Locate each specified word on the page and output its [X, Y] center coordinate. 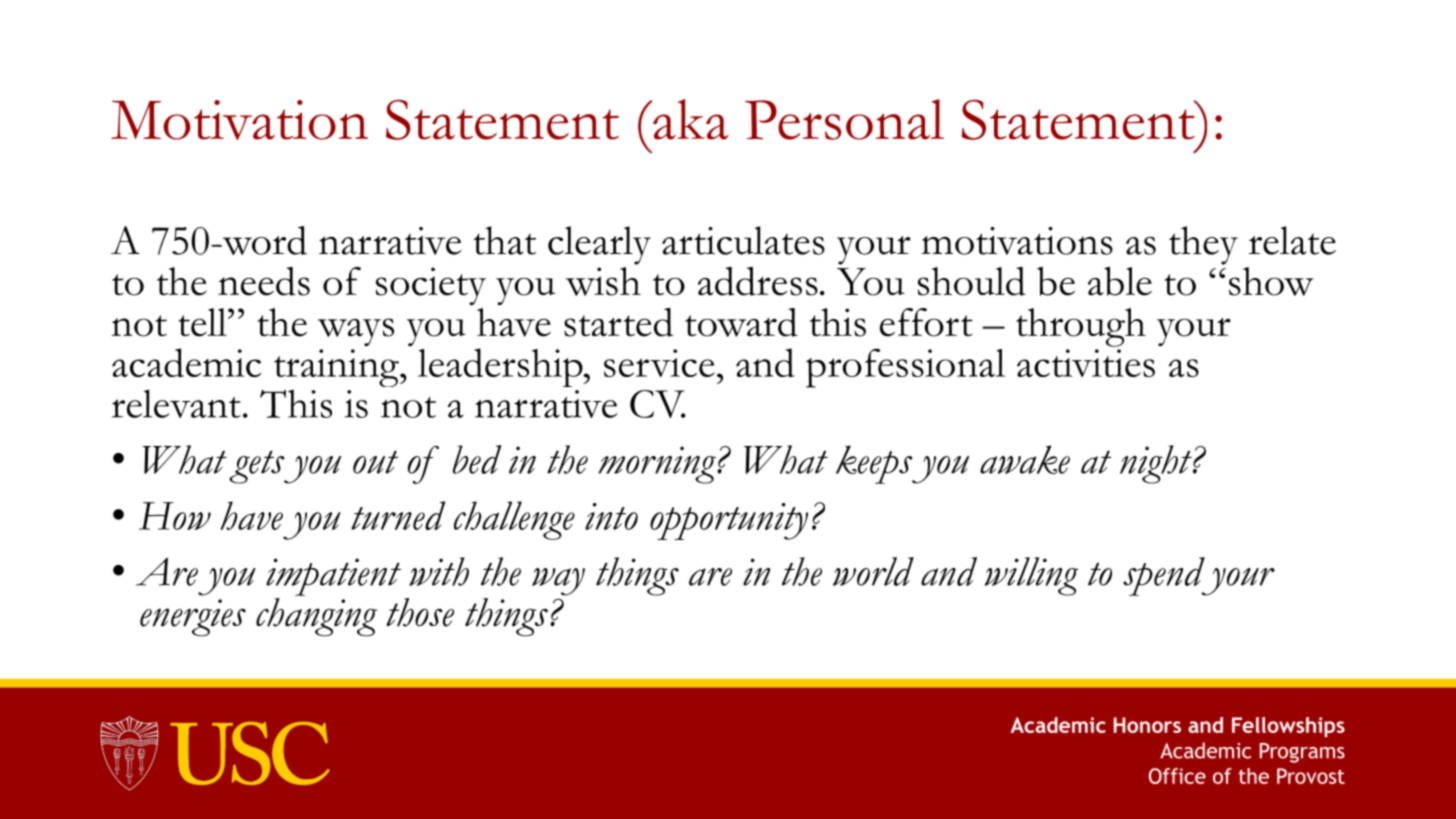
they [1203, 245]
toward [741, 322]
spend [1165, 576]
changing [316, 617]
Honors [1147, 725]
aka [690, 119]
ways [356, 332]
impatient [333, 577]
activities [1086, 363]
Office [1177, 776]
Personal [844, 119]
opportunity [729, 521]
